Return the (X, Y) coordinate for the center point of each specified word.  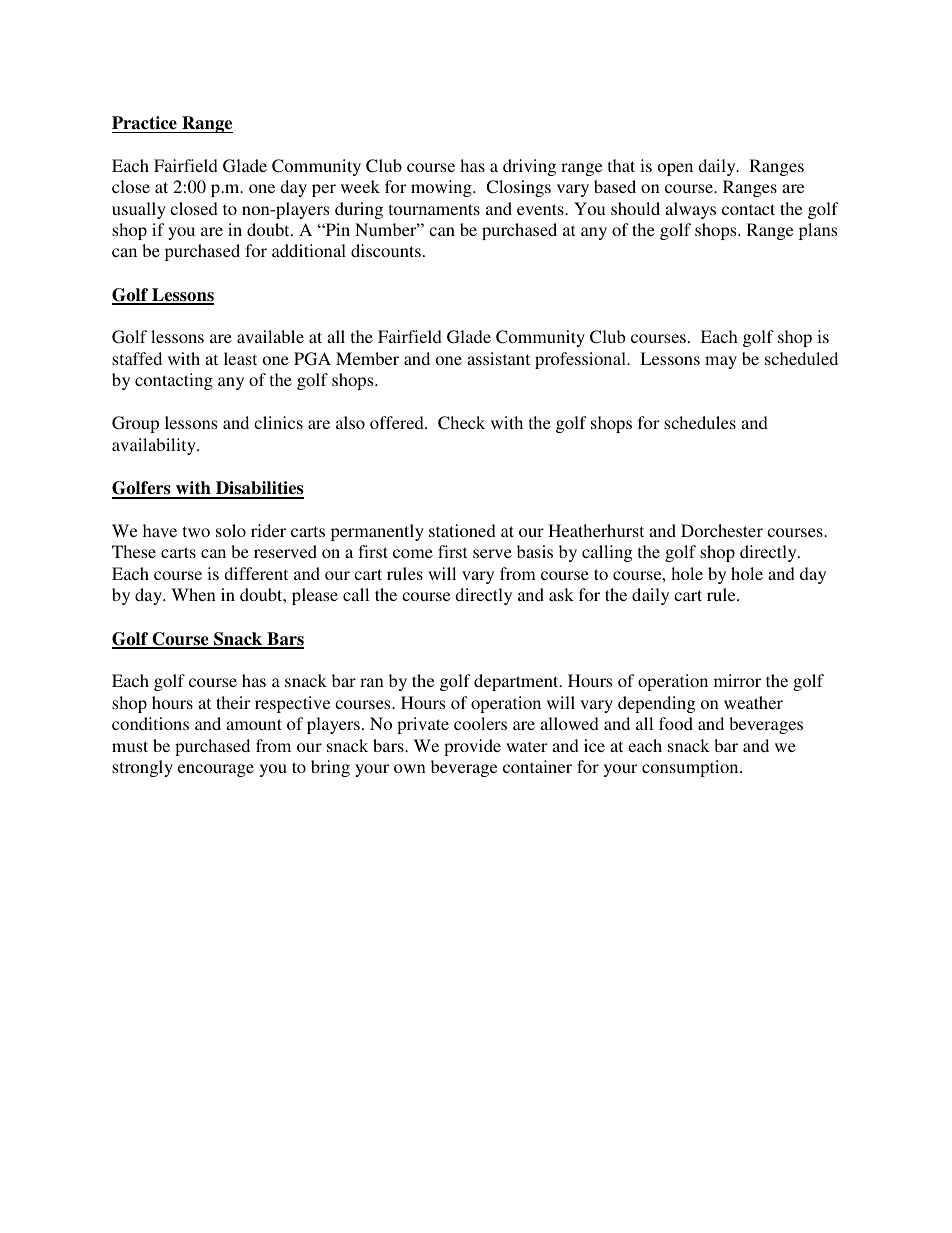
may (721, 362)
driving (529, 167)
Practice (144, 123)
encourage (216, 770)
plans (818, 231)
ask (561, 594)
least (240, 358)
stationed (462, 530)
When (193, 594)
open (675, 169)
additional (309, 250)
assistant (498, 358)
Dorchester (722, 530)
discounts (386, 250)
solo (231, 530)
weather (753, 702)
